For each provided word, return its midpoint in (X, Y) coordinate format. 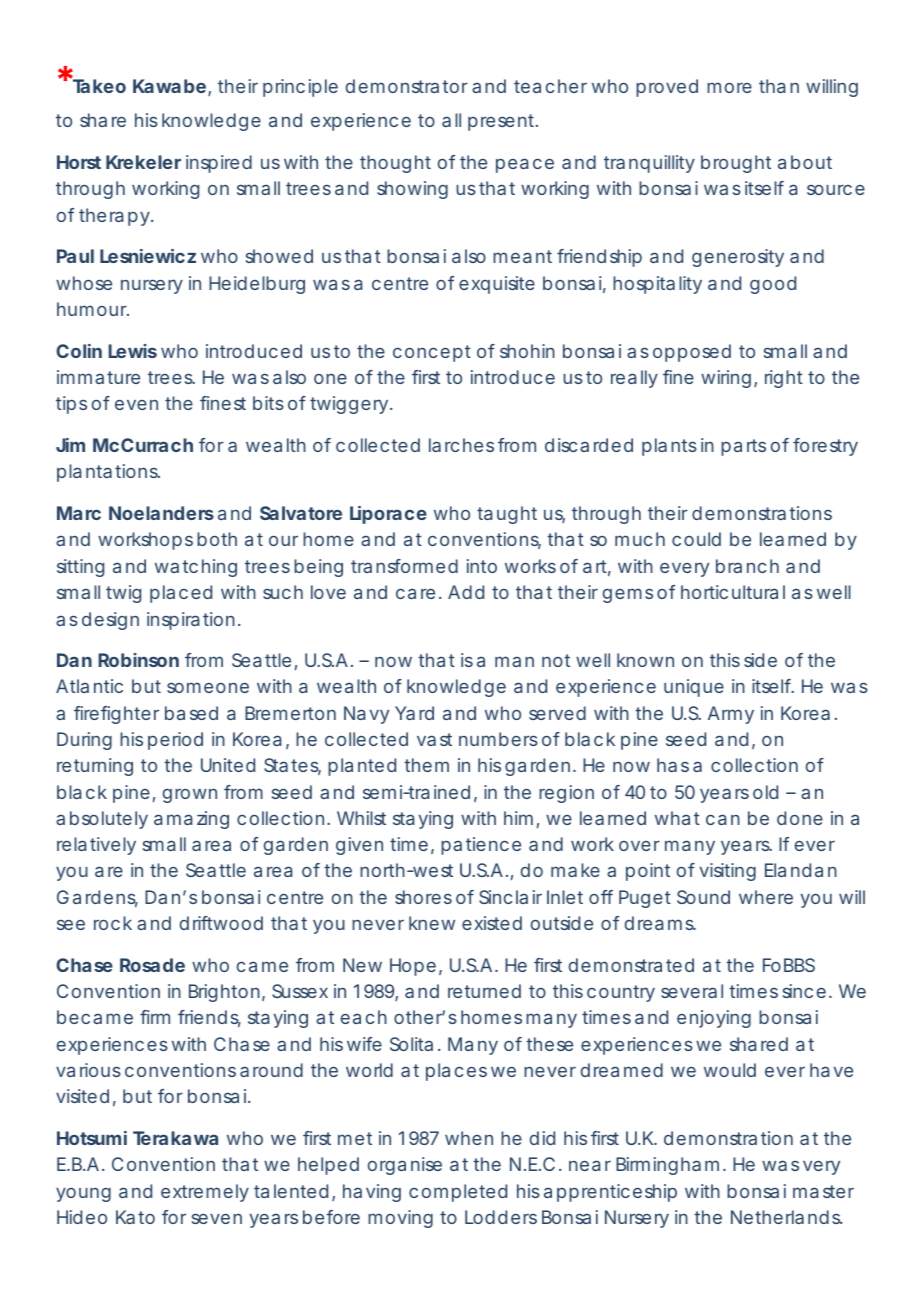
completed (458, 1193)
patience (481, 846)
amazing (191, 820)
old (765, 792)
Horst (79, 162)
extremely (205, 1193)
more (729, 87)
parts (743, 447)
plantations (108, 473)
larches (461, 445)
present (502, 122)
